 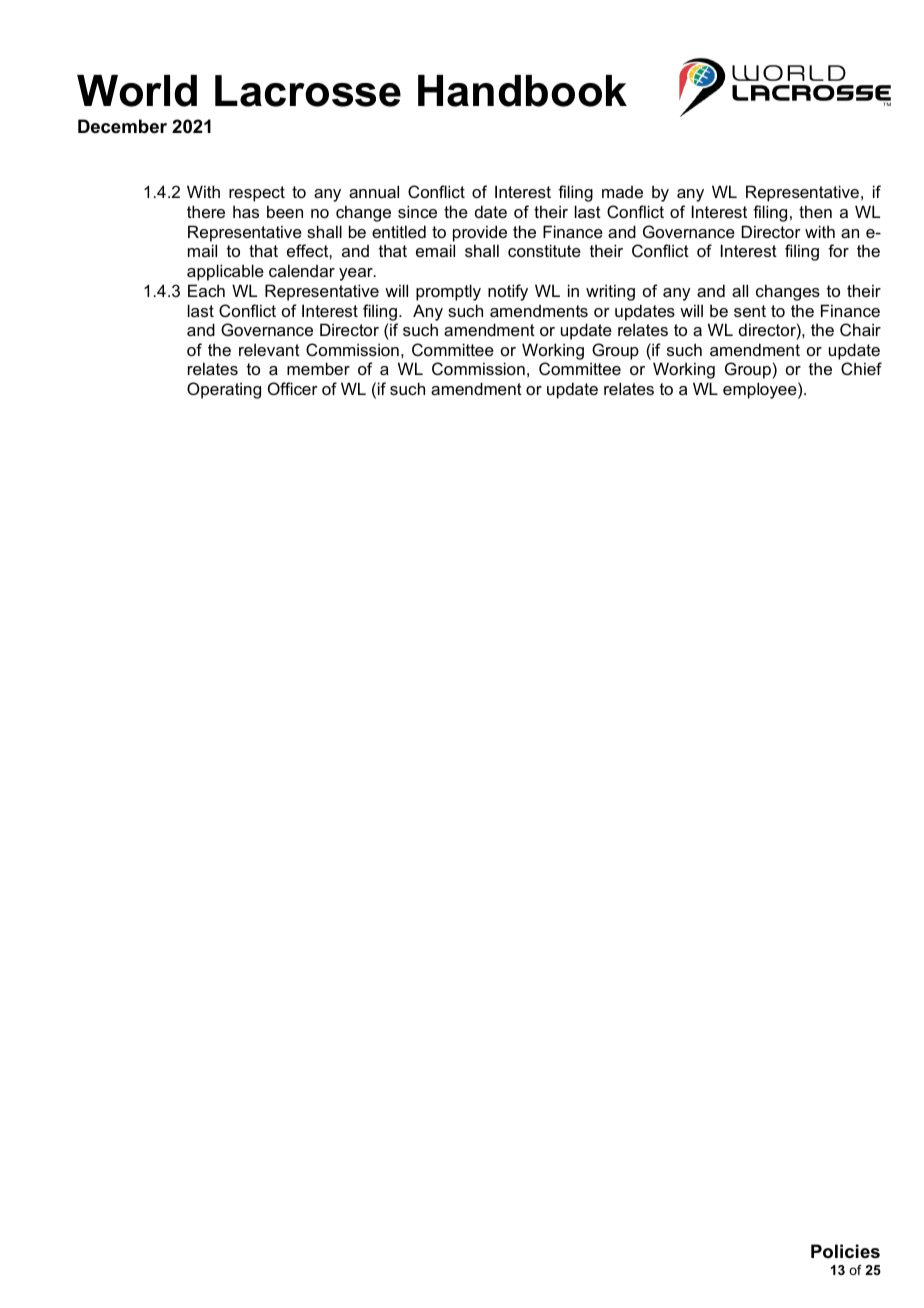 What do you see at coordinates (860, 329) in the document?
I see `Chair` at bounding box center [860, 329].
